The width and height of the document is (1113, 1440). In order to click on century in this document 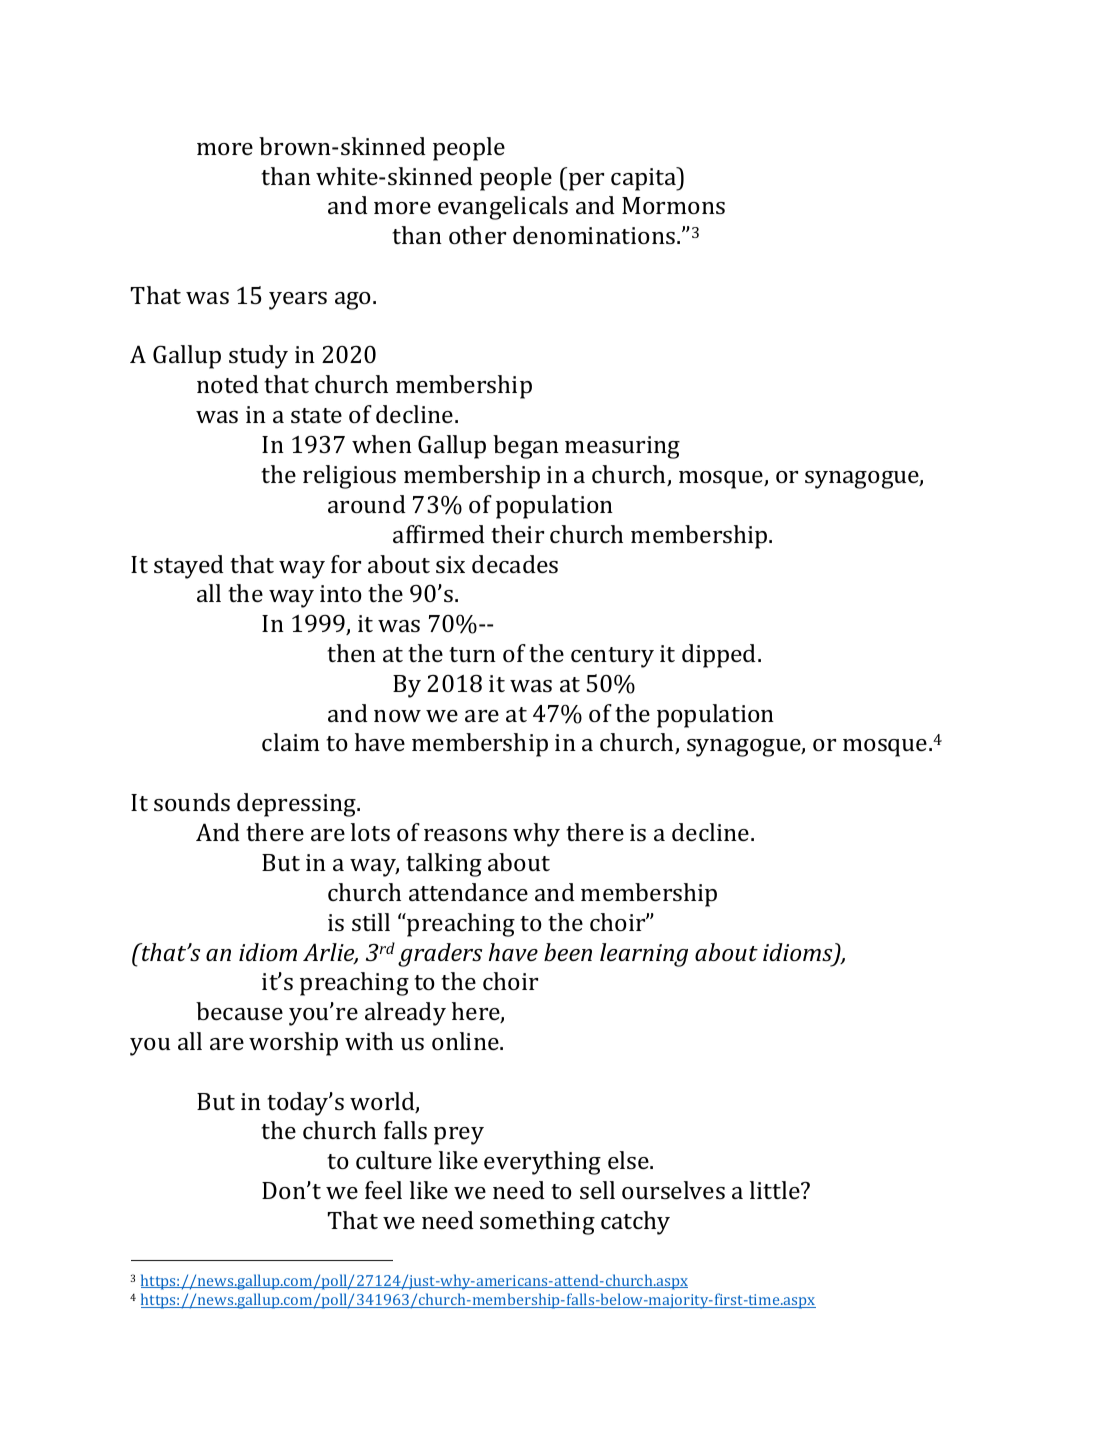, I will do `click(612, 657)`.
